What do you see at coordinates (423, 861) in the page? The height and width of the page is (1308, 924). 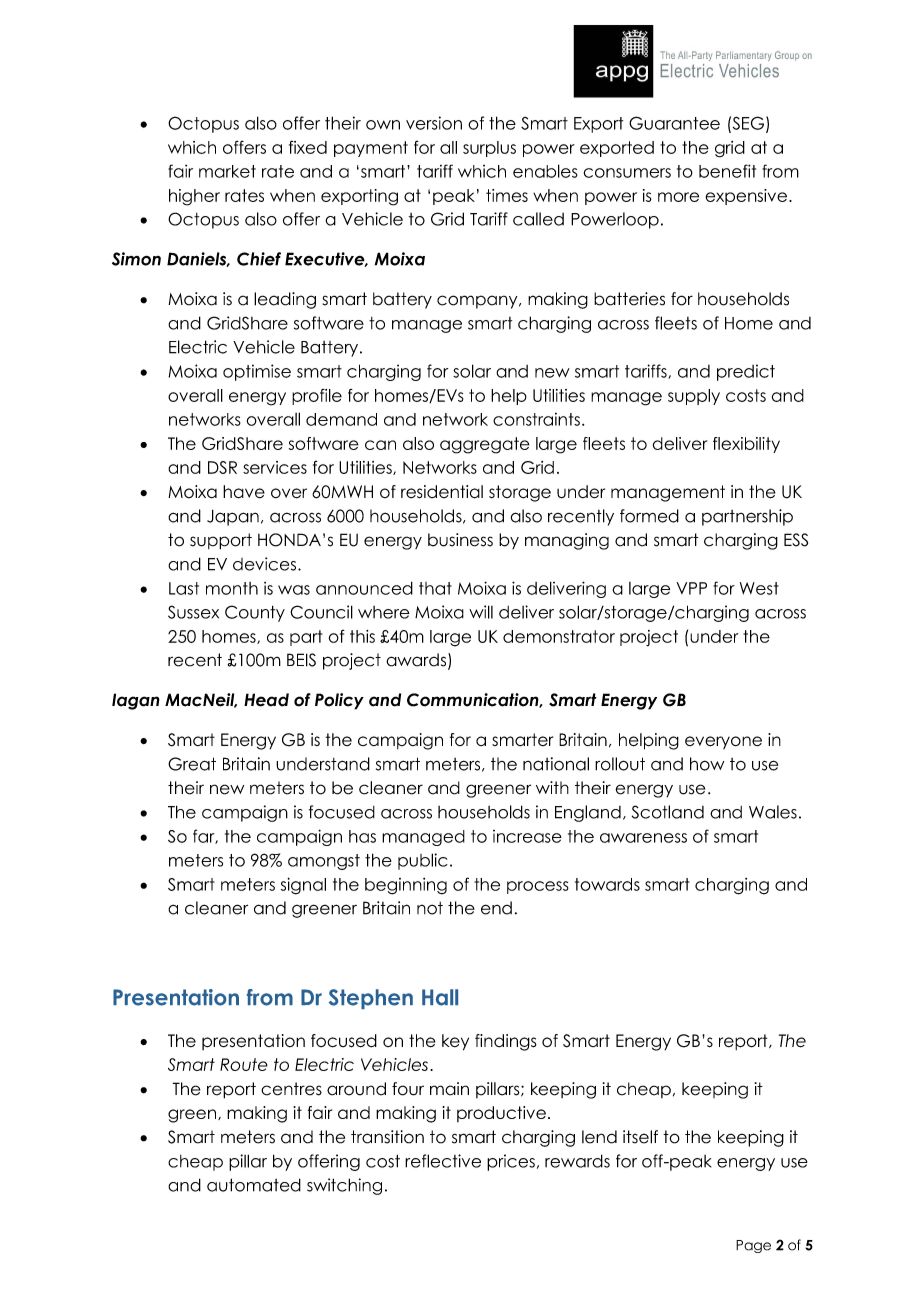 I see `public` at bounding box center [423, 861].
